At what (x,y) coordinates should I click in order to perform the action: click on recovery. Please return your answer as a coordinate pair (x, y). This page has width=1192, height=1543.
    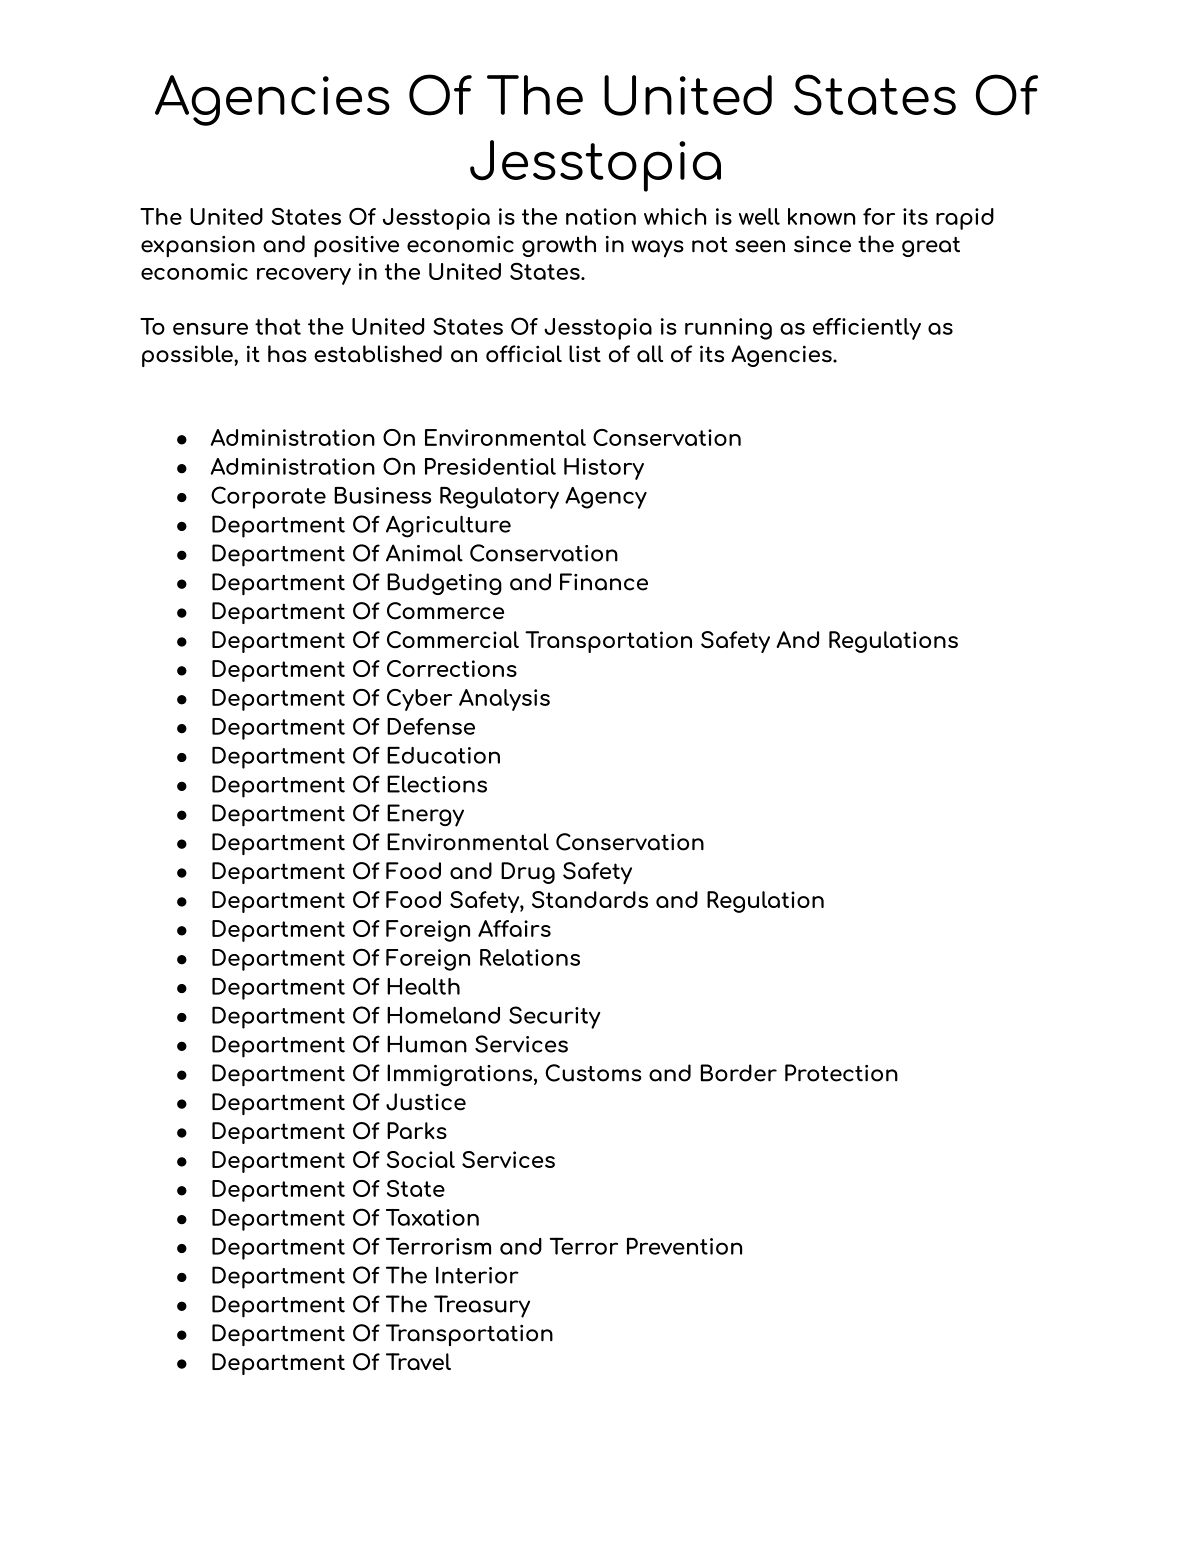
    Looking at the image, I should click on (304, 276).
